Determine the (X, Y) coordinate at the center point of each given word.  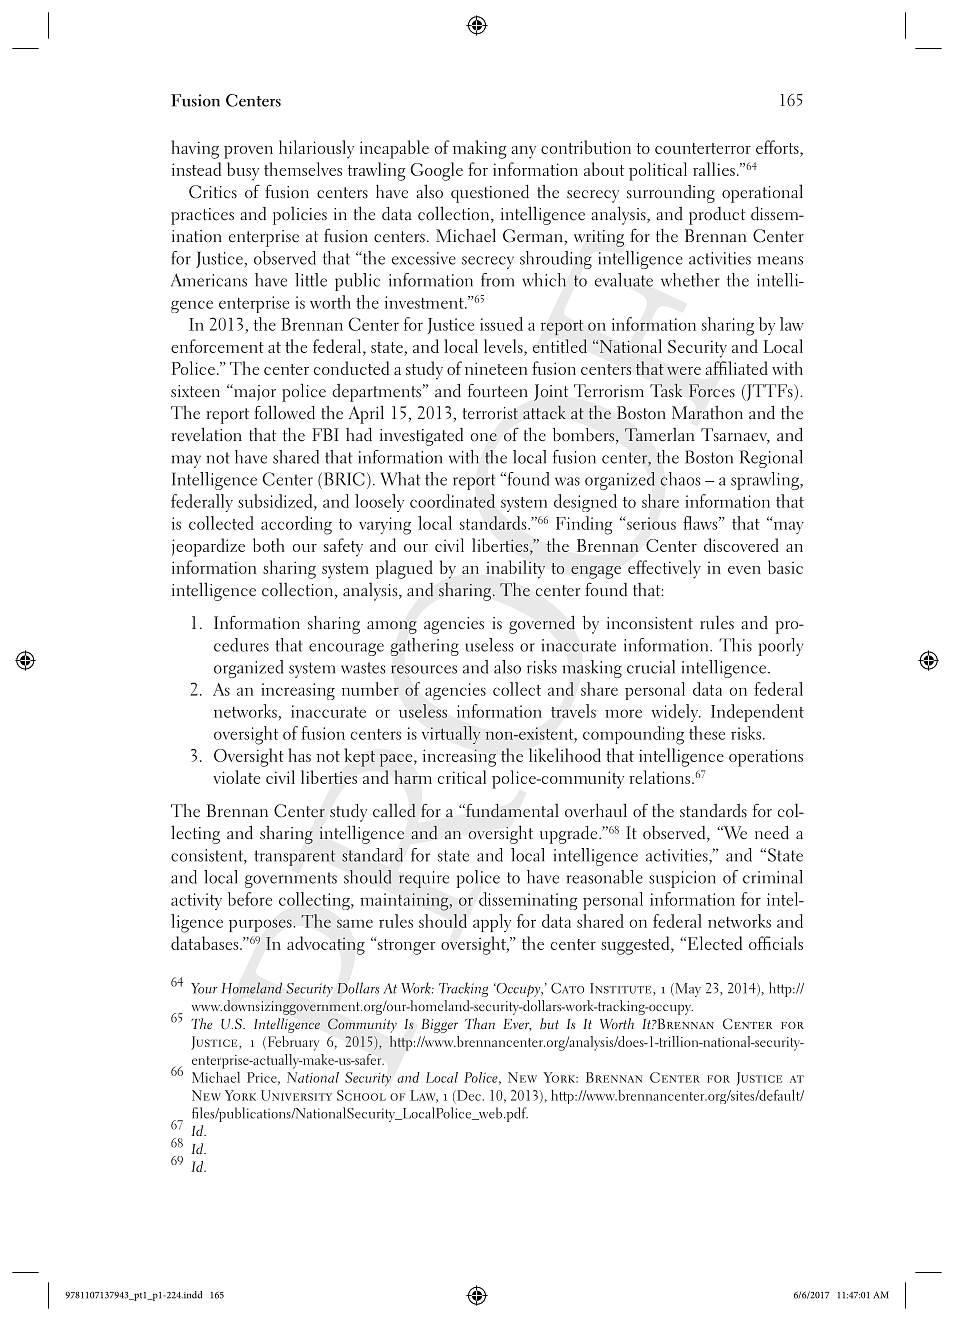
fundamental (511, 810)
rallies (714, 169)
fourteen (498, 391)
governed (542, 624)
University (296, 1095)
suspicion (682, 879)
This (735, 645)
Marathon (707, 412)
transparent (294, 858)
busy (243, 171)
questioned (490, 194)
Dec (468, 1095)
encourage (346, 649)
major (254, 392)
